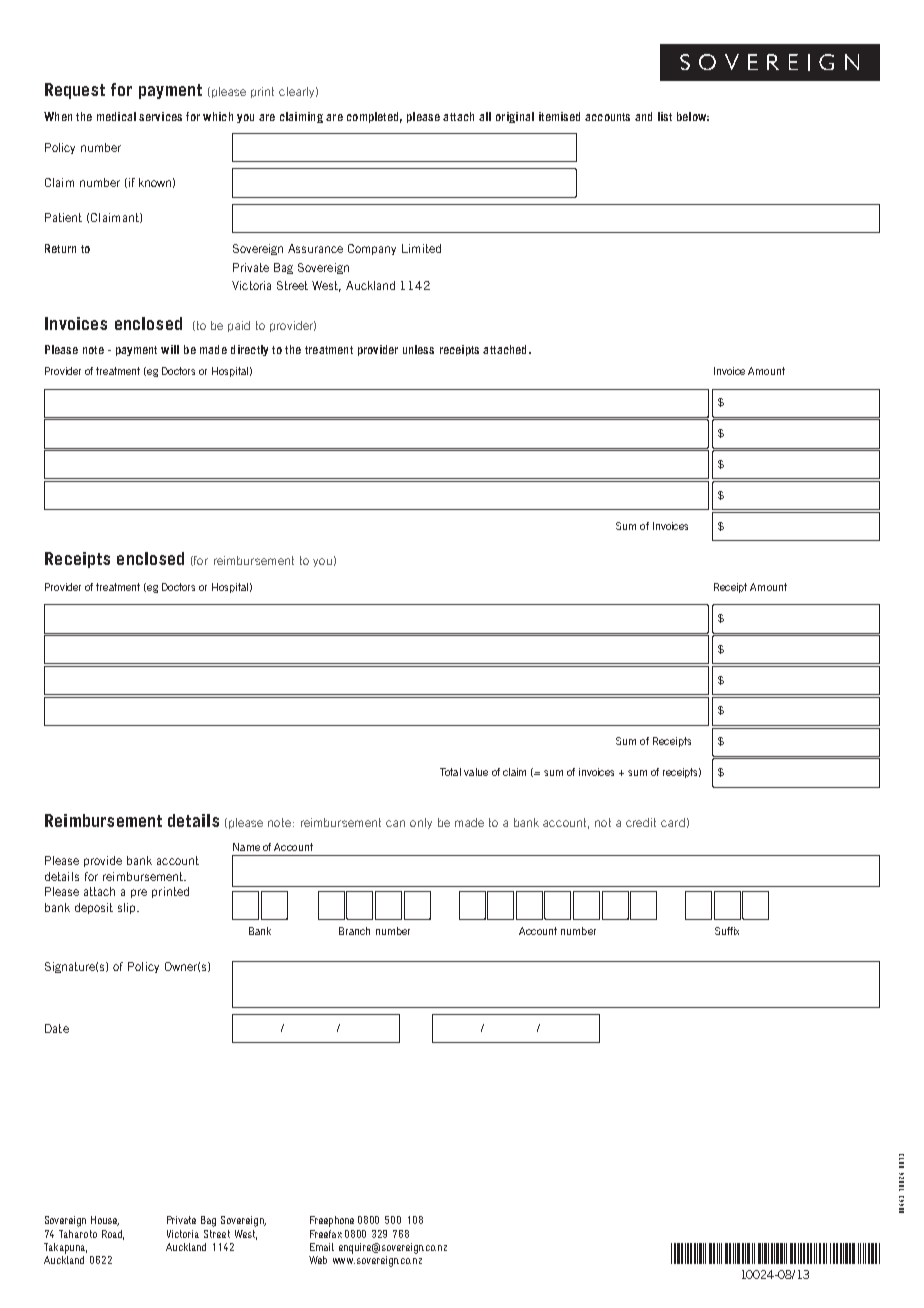 This page has width=924, height=1308. What do you see at coordinates (113, 1235) in the page?
I see `Road` at bounding box center [113, 1235].
